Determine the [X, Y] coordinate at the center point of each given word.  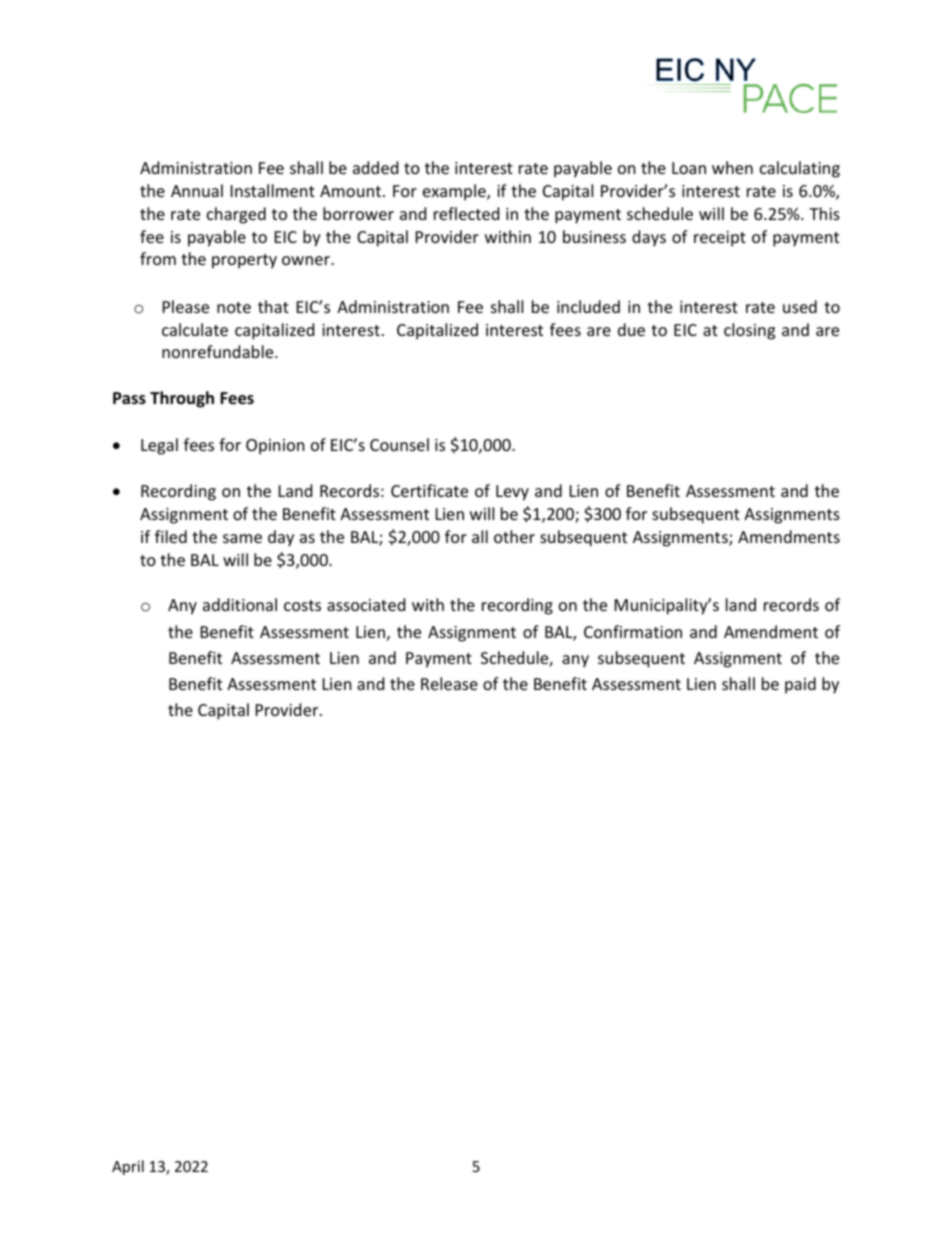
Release [449, 683]
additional [240, 604]
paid [800, 685]
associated [366, 604]
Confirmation [633, 631]
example [455, 192]
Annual [197, 190]
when [732, 167]
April [128, 1167]
